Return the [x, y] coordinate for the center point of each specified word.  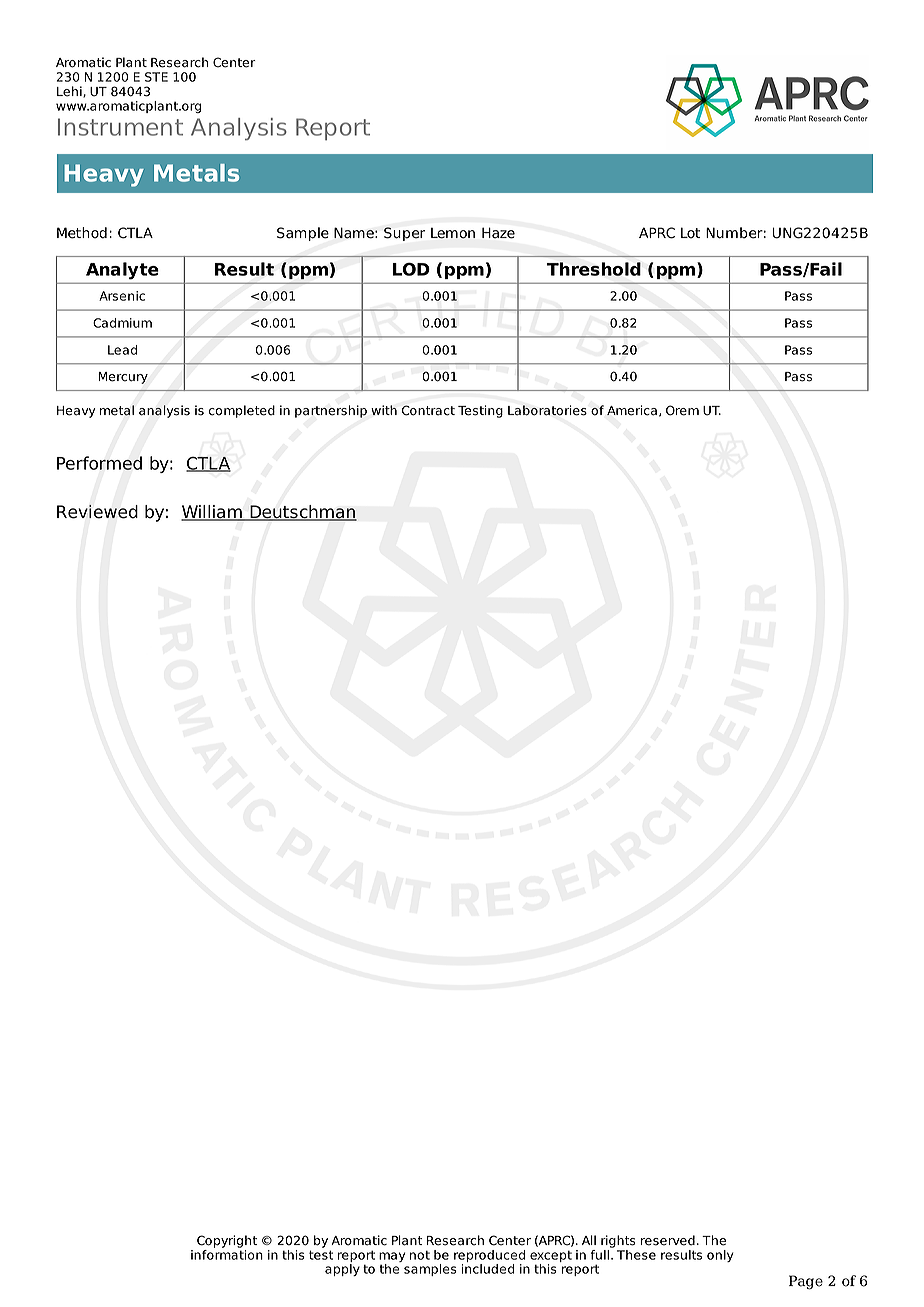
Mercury [123, 378]
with [384, 410]
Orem [682, 410]
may [392, 1258]
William [213, 513]
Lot [690, 233]
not [420, 1255]
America [632, 410]
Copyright [227, 1241]
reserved [668, 1240]
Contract [428, 410]
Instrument [120, 127]
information [227, 1255]
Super [404, 234]
